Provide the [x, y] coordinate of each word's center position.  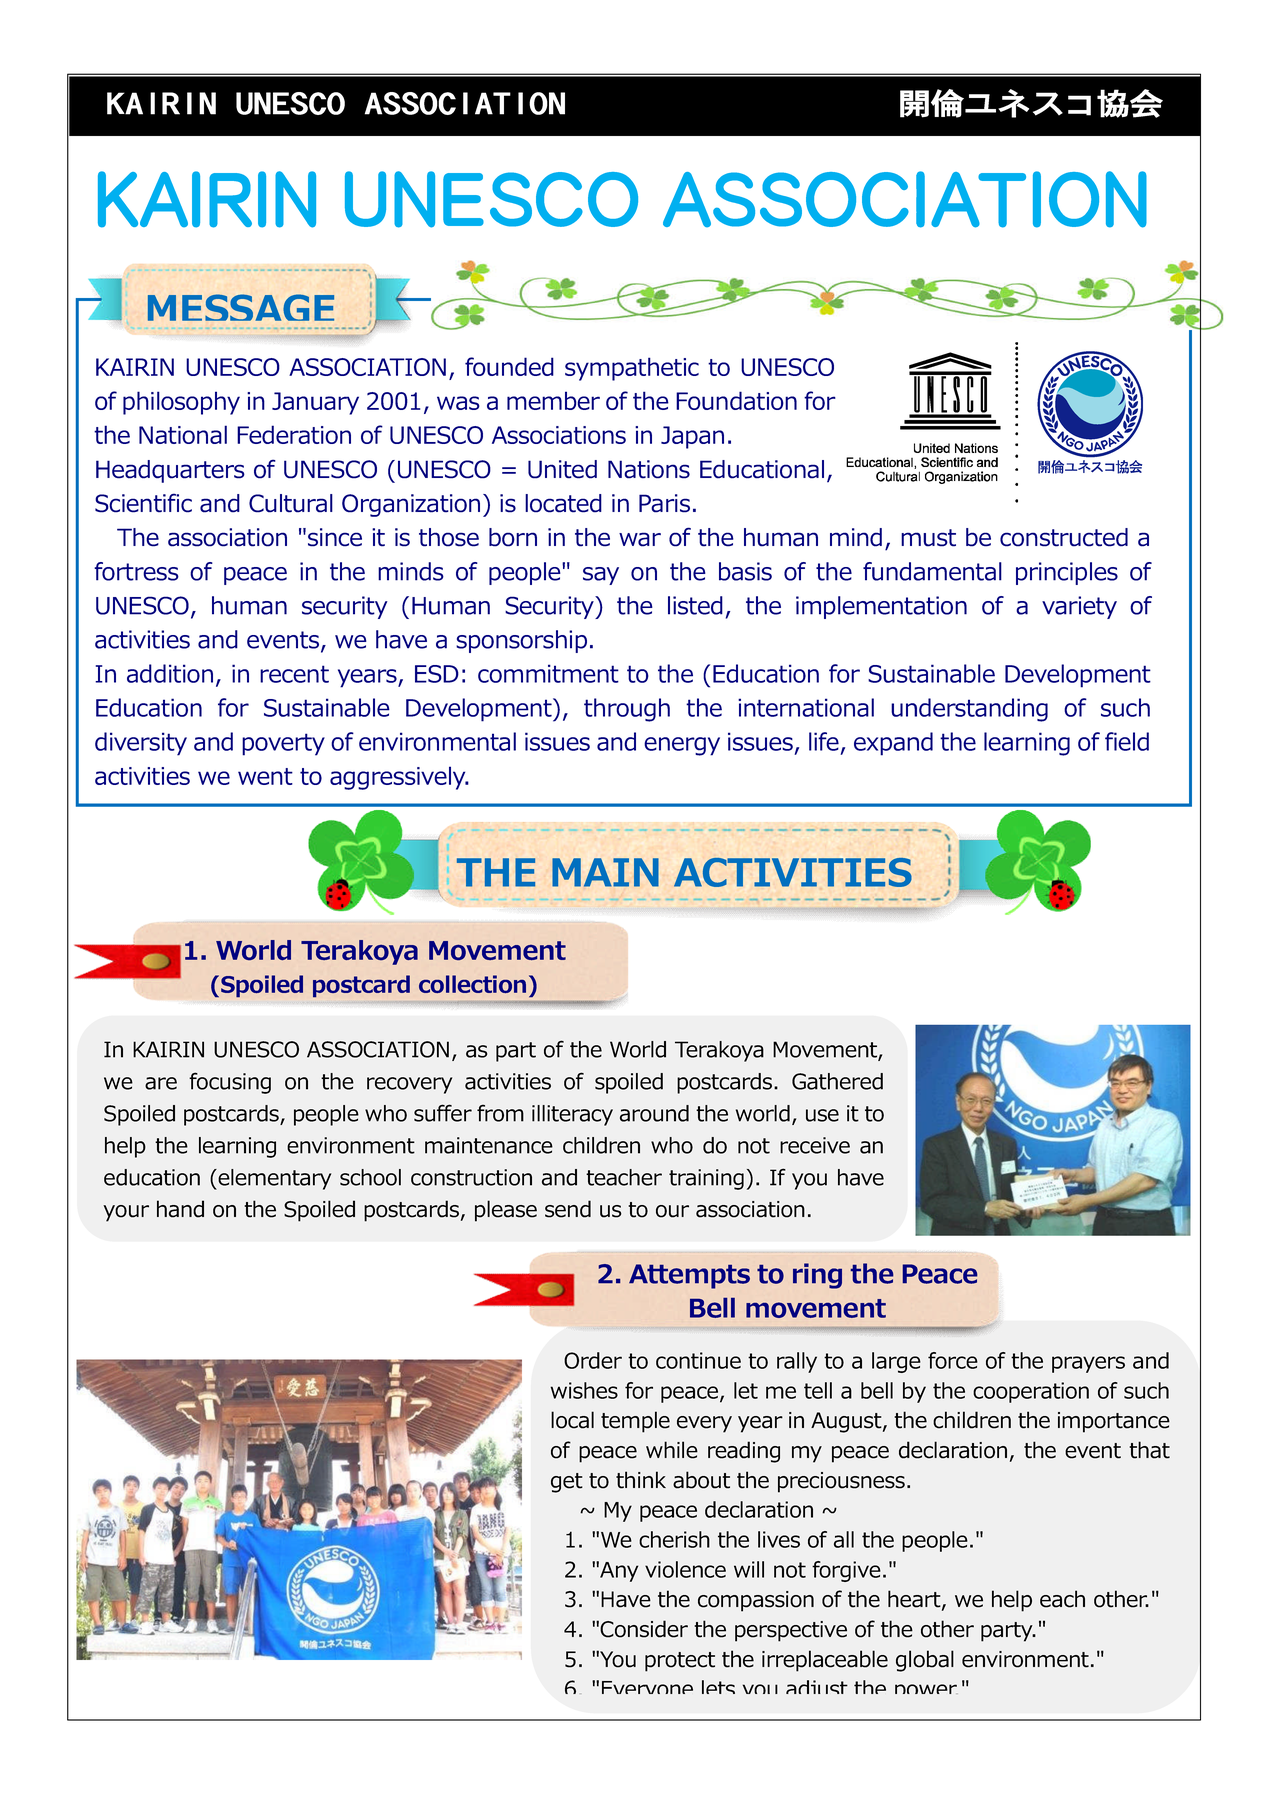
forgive [846, 1571]
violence [685, 1569]
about [701, 1480]
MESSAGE [241, 307]
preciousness [841, 1482]
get [567, 1483]
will [749, 1569]
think [641, 1480]
